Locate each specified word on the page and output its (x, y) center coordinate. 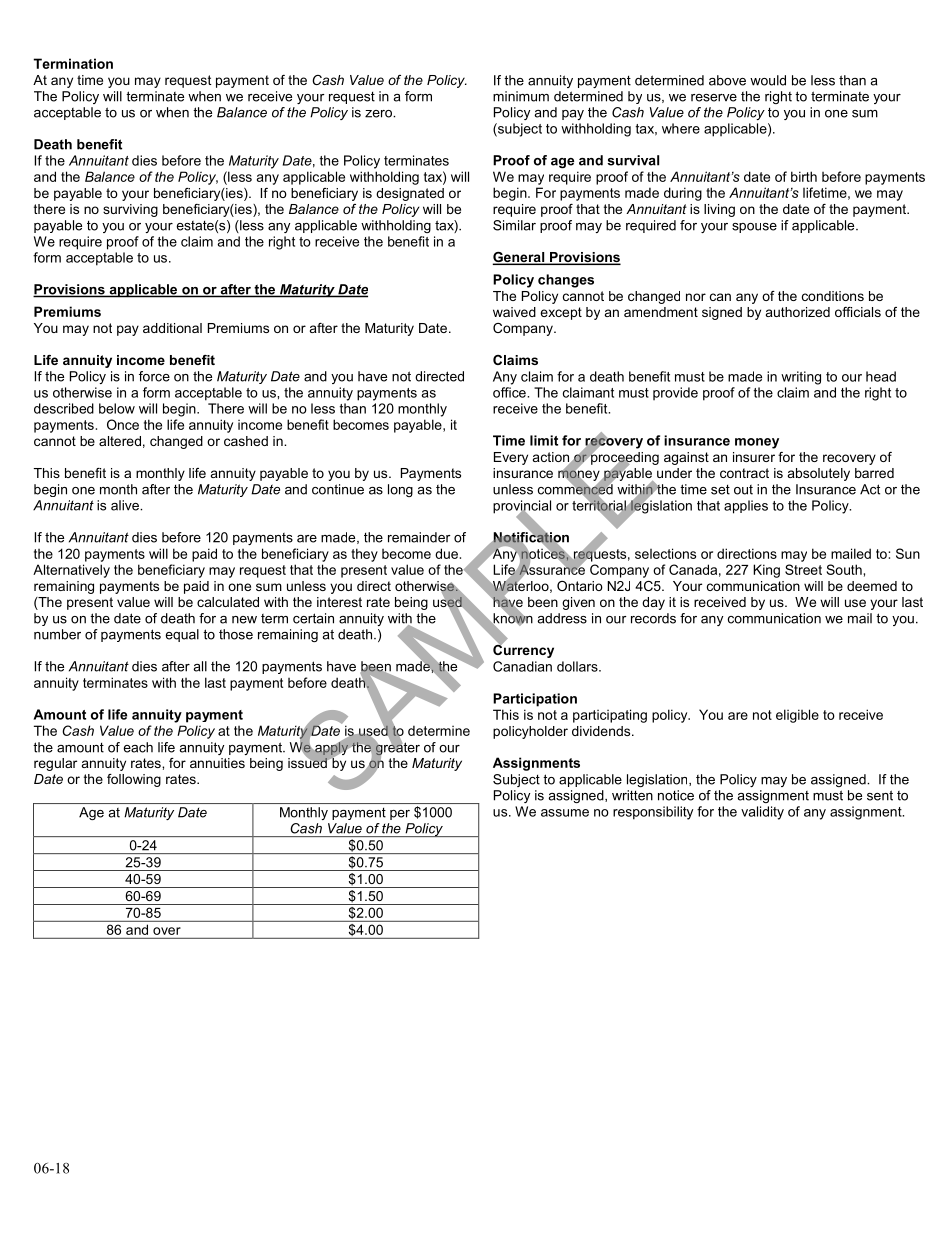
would (768, 80)
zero (379, 114)
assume (565, 813)
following (134, 780)
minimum (521, 96)
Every (511, 458)
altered (120, 441)
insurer (754, 457)
